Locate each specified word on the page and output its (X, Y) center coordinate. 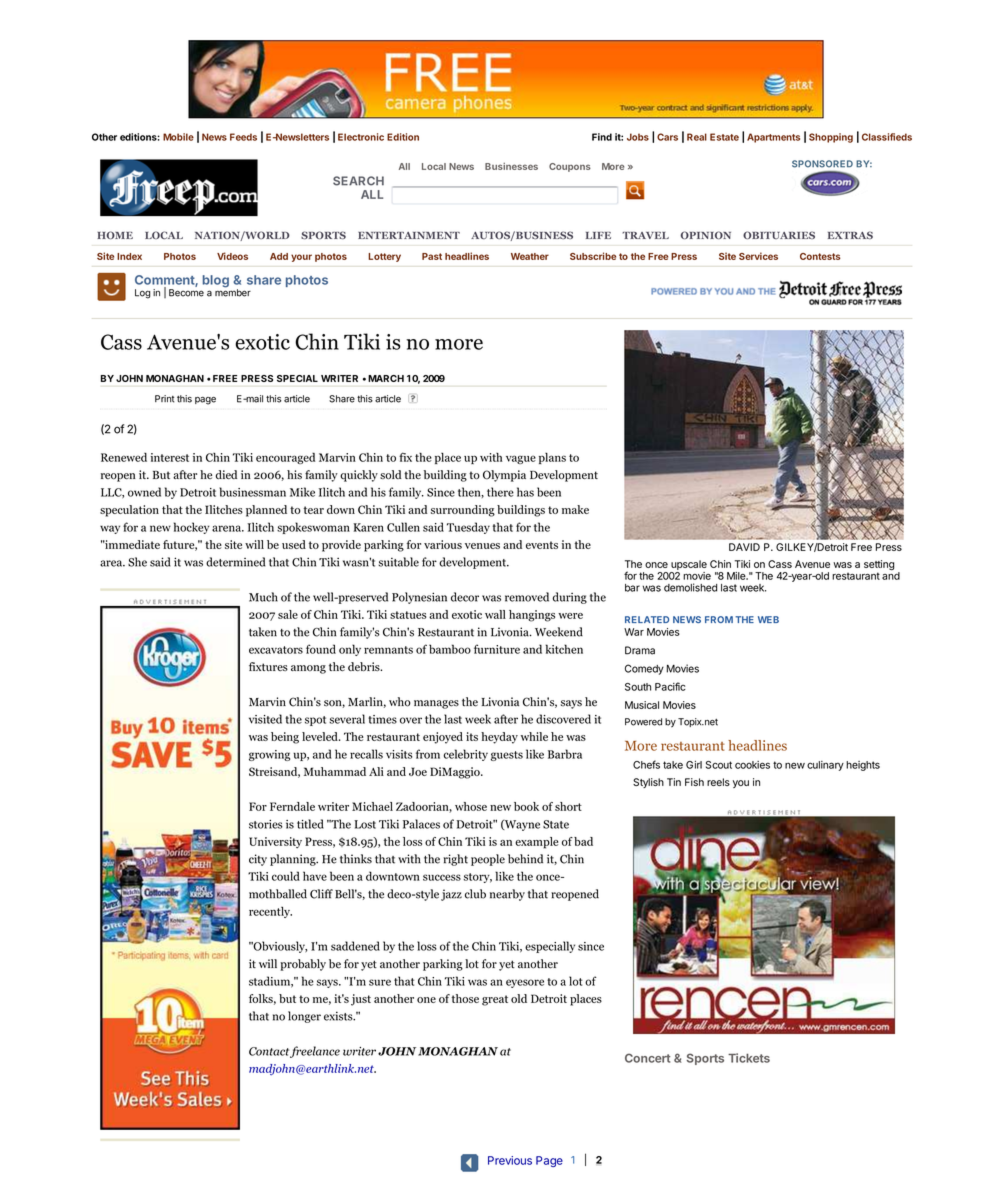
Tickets (749, 1058)
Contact (269, 1051)
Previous (510, 1160)
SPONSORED (822, 164)
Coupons (570, 167)
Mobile (178, 137)
